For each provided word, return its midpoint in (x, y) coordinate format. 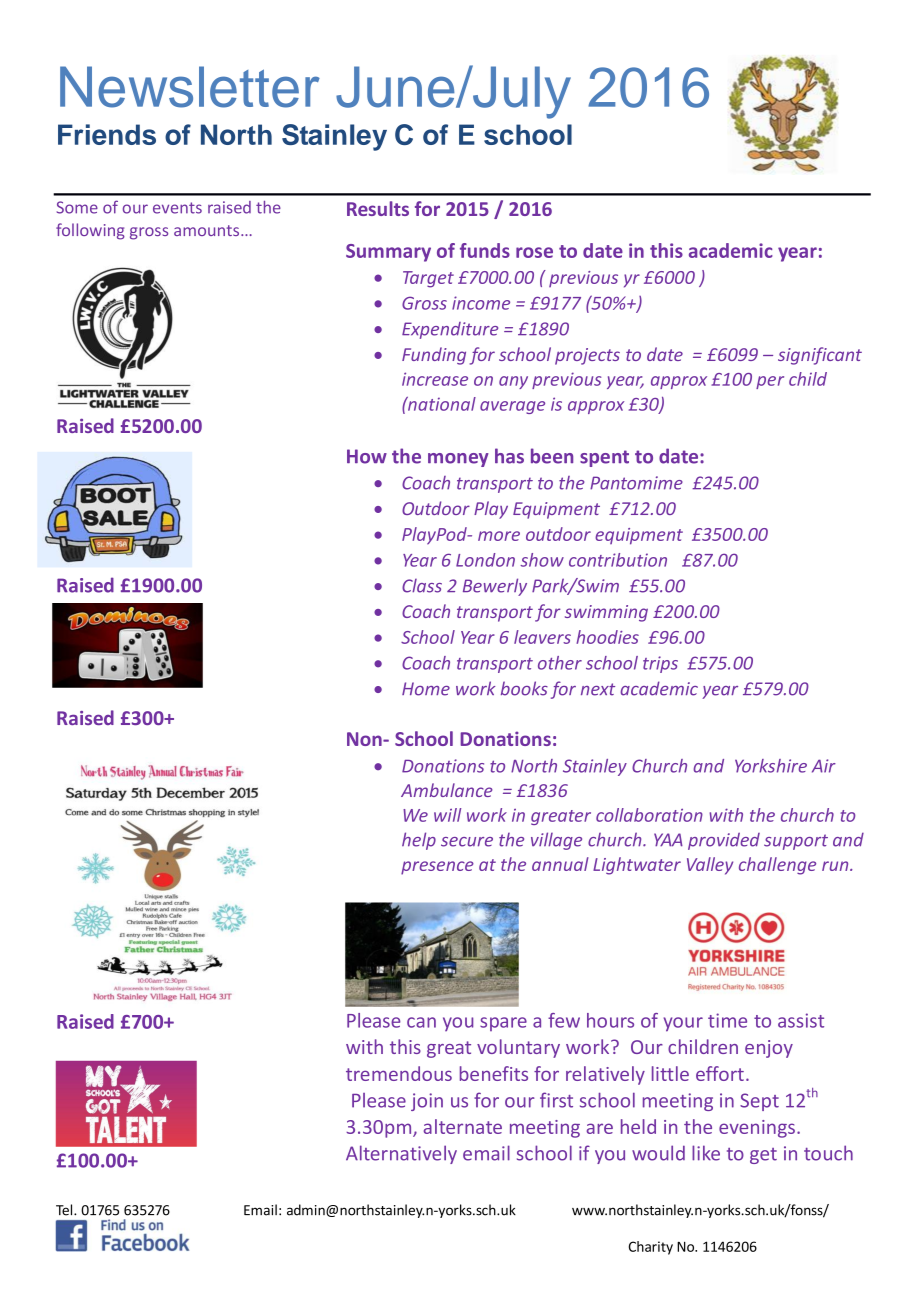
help (419, 841)
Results (378, 208)
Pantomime (636, 483)
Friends (107, 134)
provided (724, 841)
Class (422, 586)
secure (467, 842)
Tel (65, 1210)
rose (534, 252)
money (458, 460)
